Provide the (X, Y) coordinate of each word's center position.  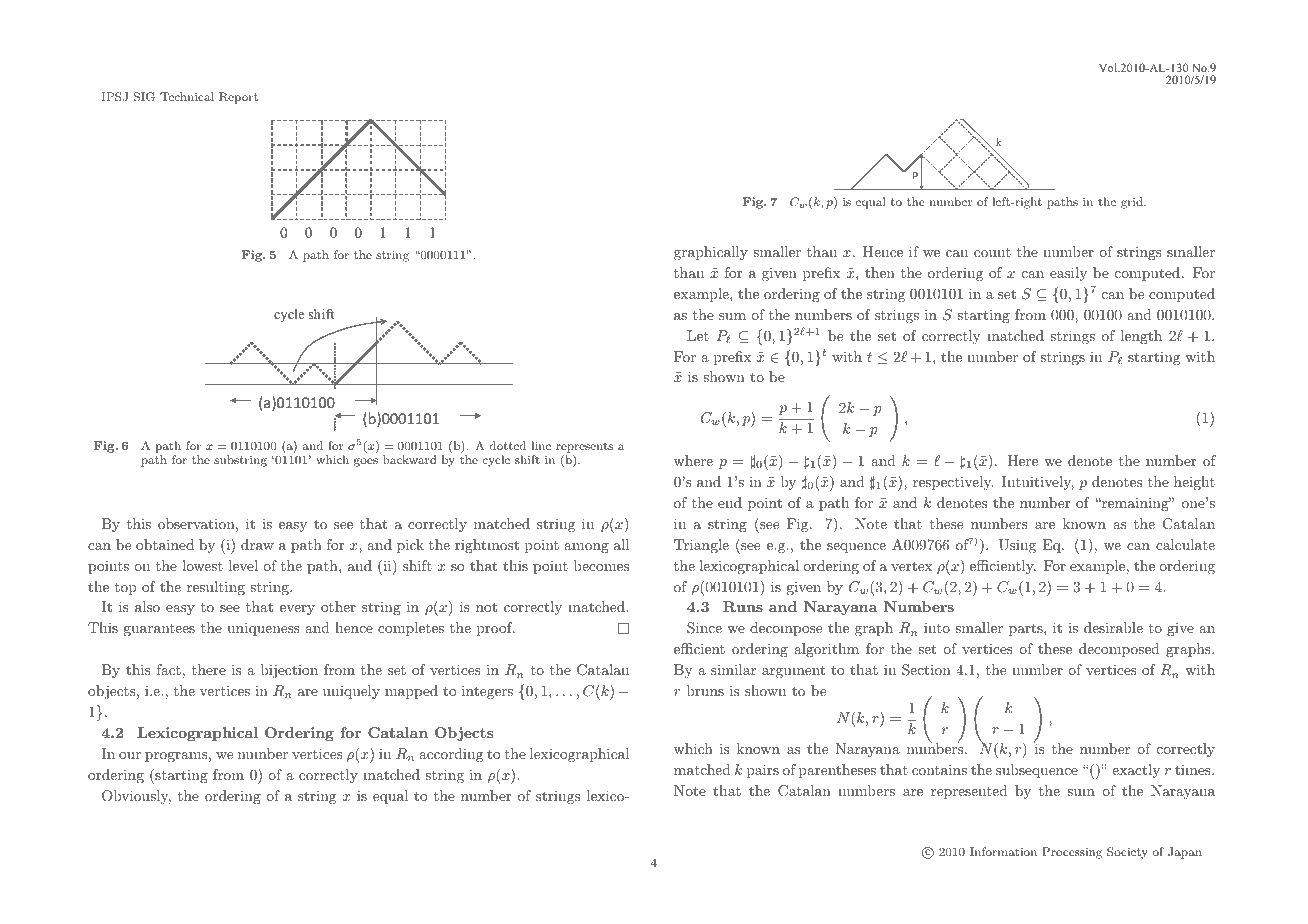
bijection (289, 671)
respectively (953, 483)
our (130, 755)
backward (410, 459)
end (730, 502)
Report (238, 98)
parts (1027, 629)
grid (1133, 203)
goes (366, 462)
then (880, 272)
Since (704, 628)
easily (1068, 274)
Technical (187, 96)
